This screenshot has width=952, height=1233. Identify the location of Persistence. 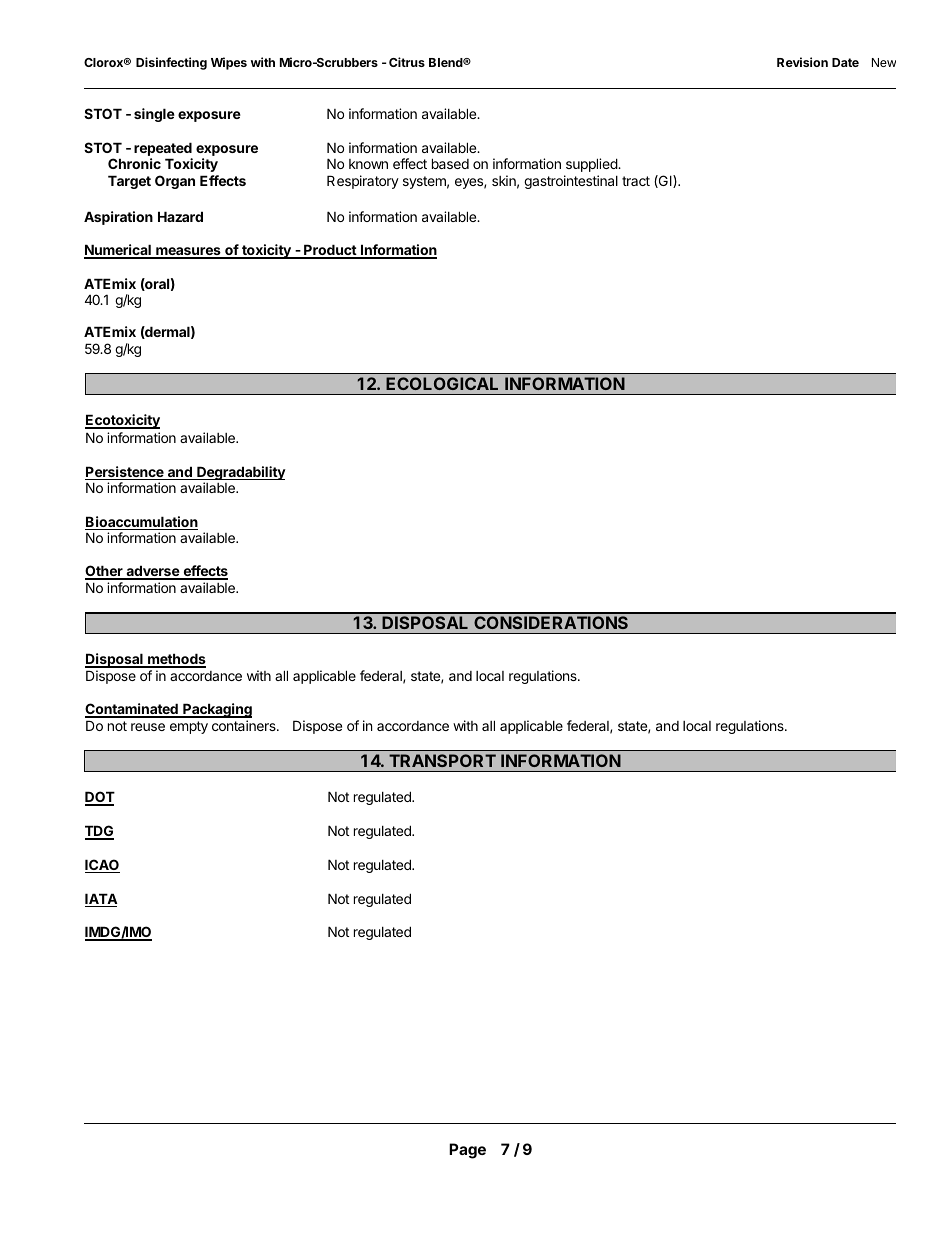
(125, 473).
